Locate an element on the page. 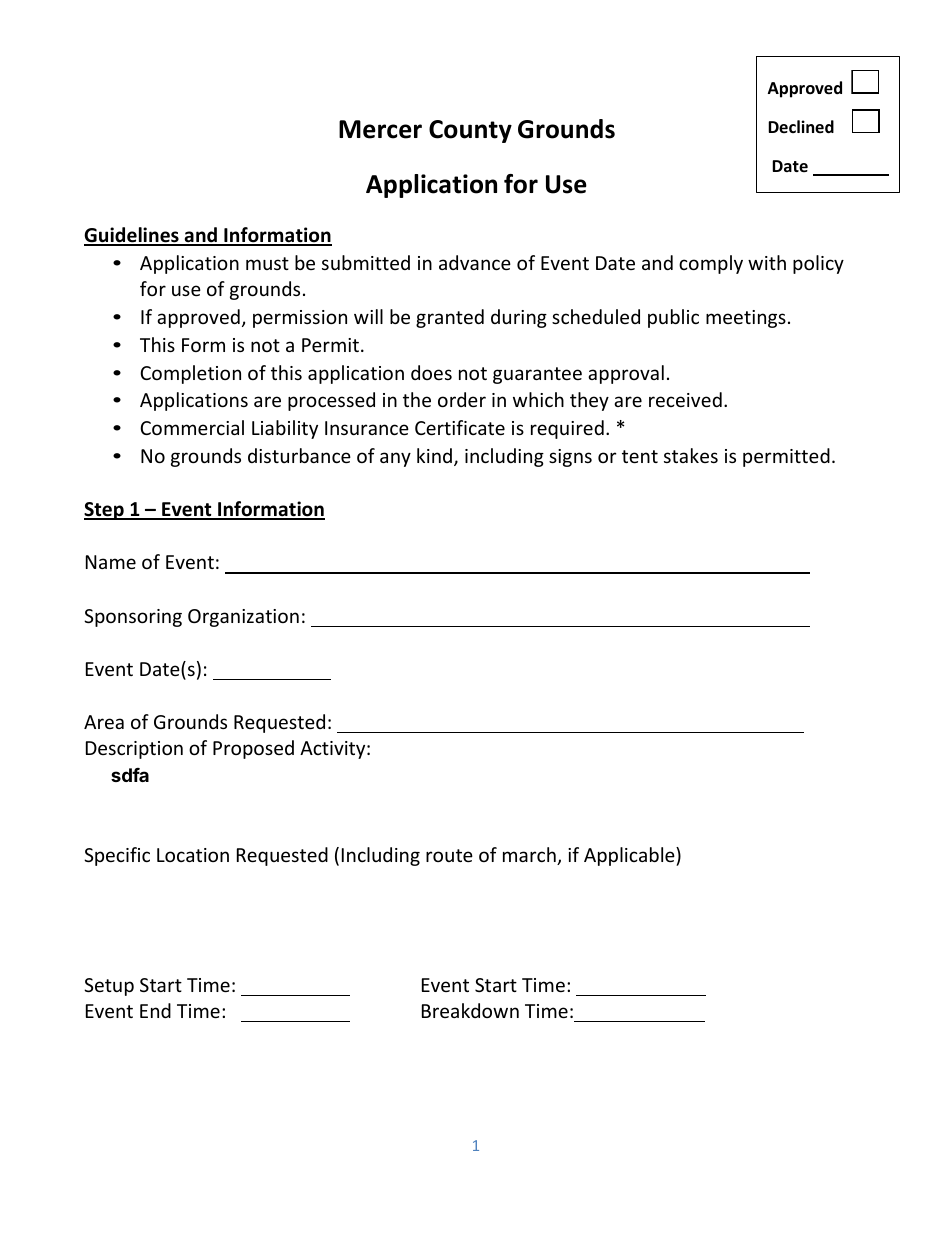  kind is located at coordinates (434, 455).
